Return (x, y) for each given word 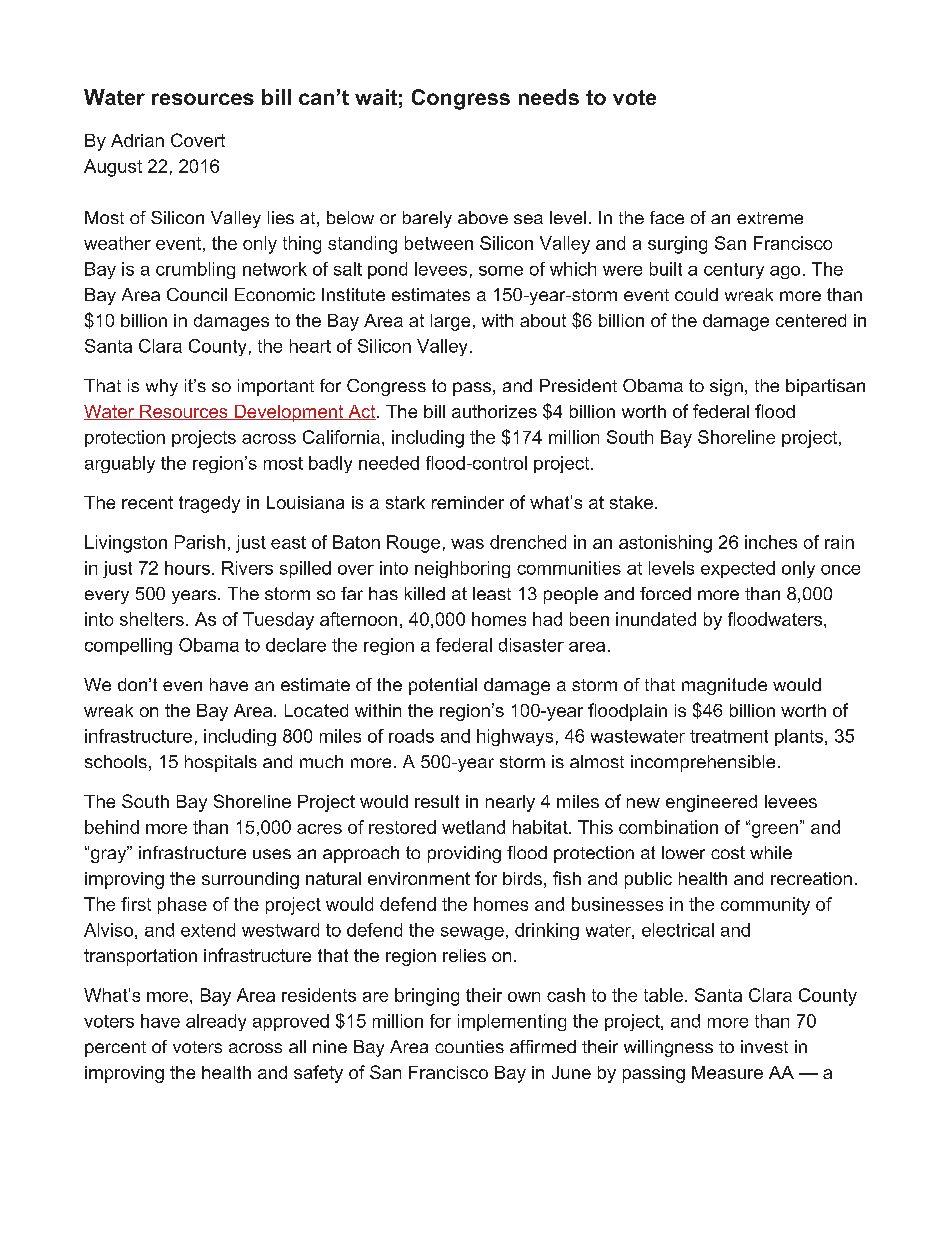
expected (738, 569)
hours (187, 568)
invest (764, 1046)
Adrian (137, 140)
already (216, 1022)
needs (549, 97)
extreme (770, 218)
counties (469, 1046)
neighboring (462, 569)
